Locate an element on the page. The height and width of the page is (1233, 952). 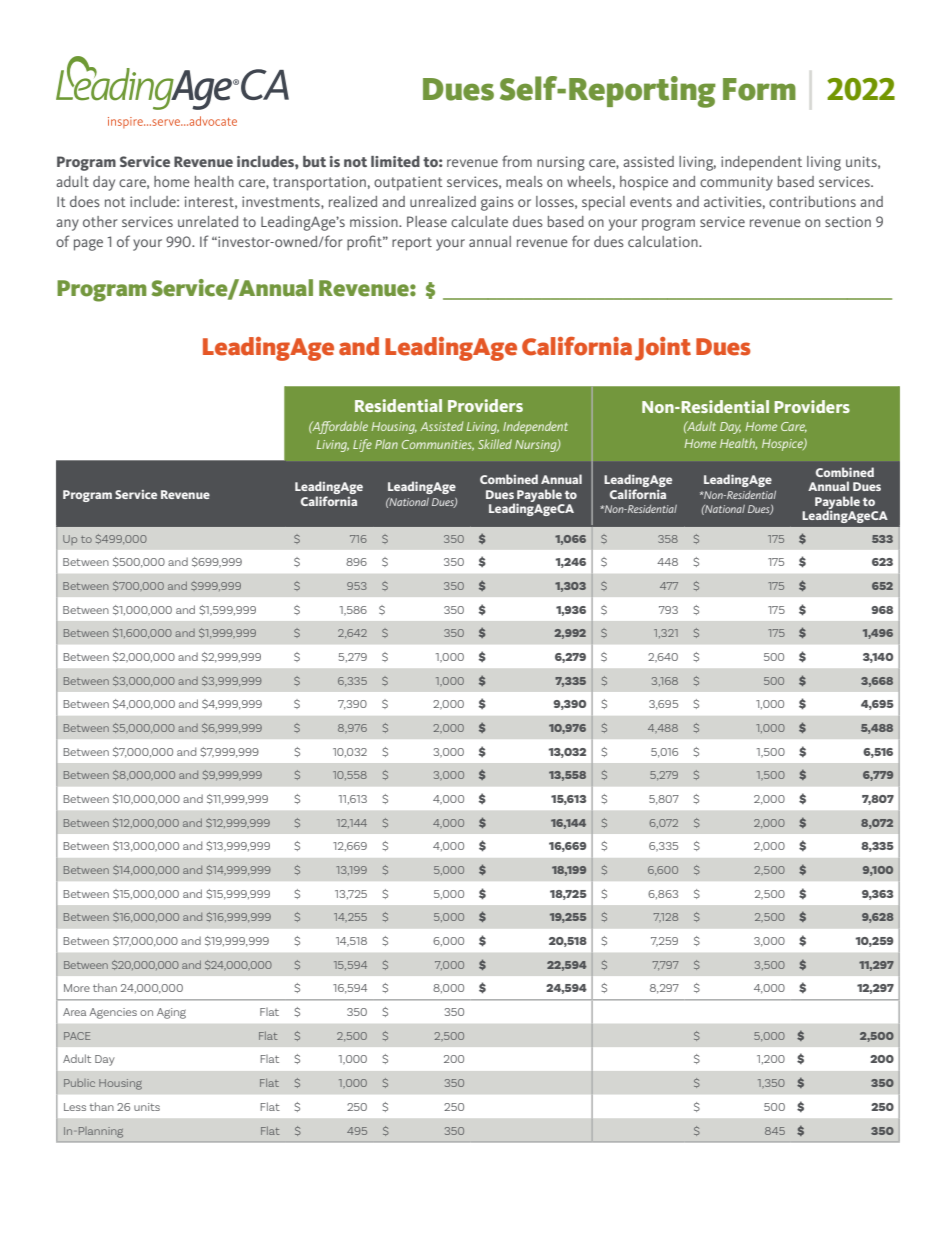
Life is located at coordinates (362, 445).
